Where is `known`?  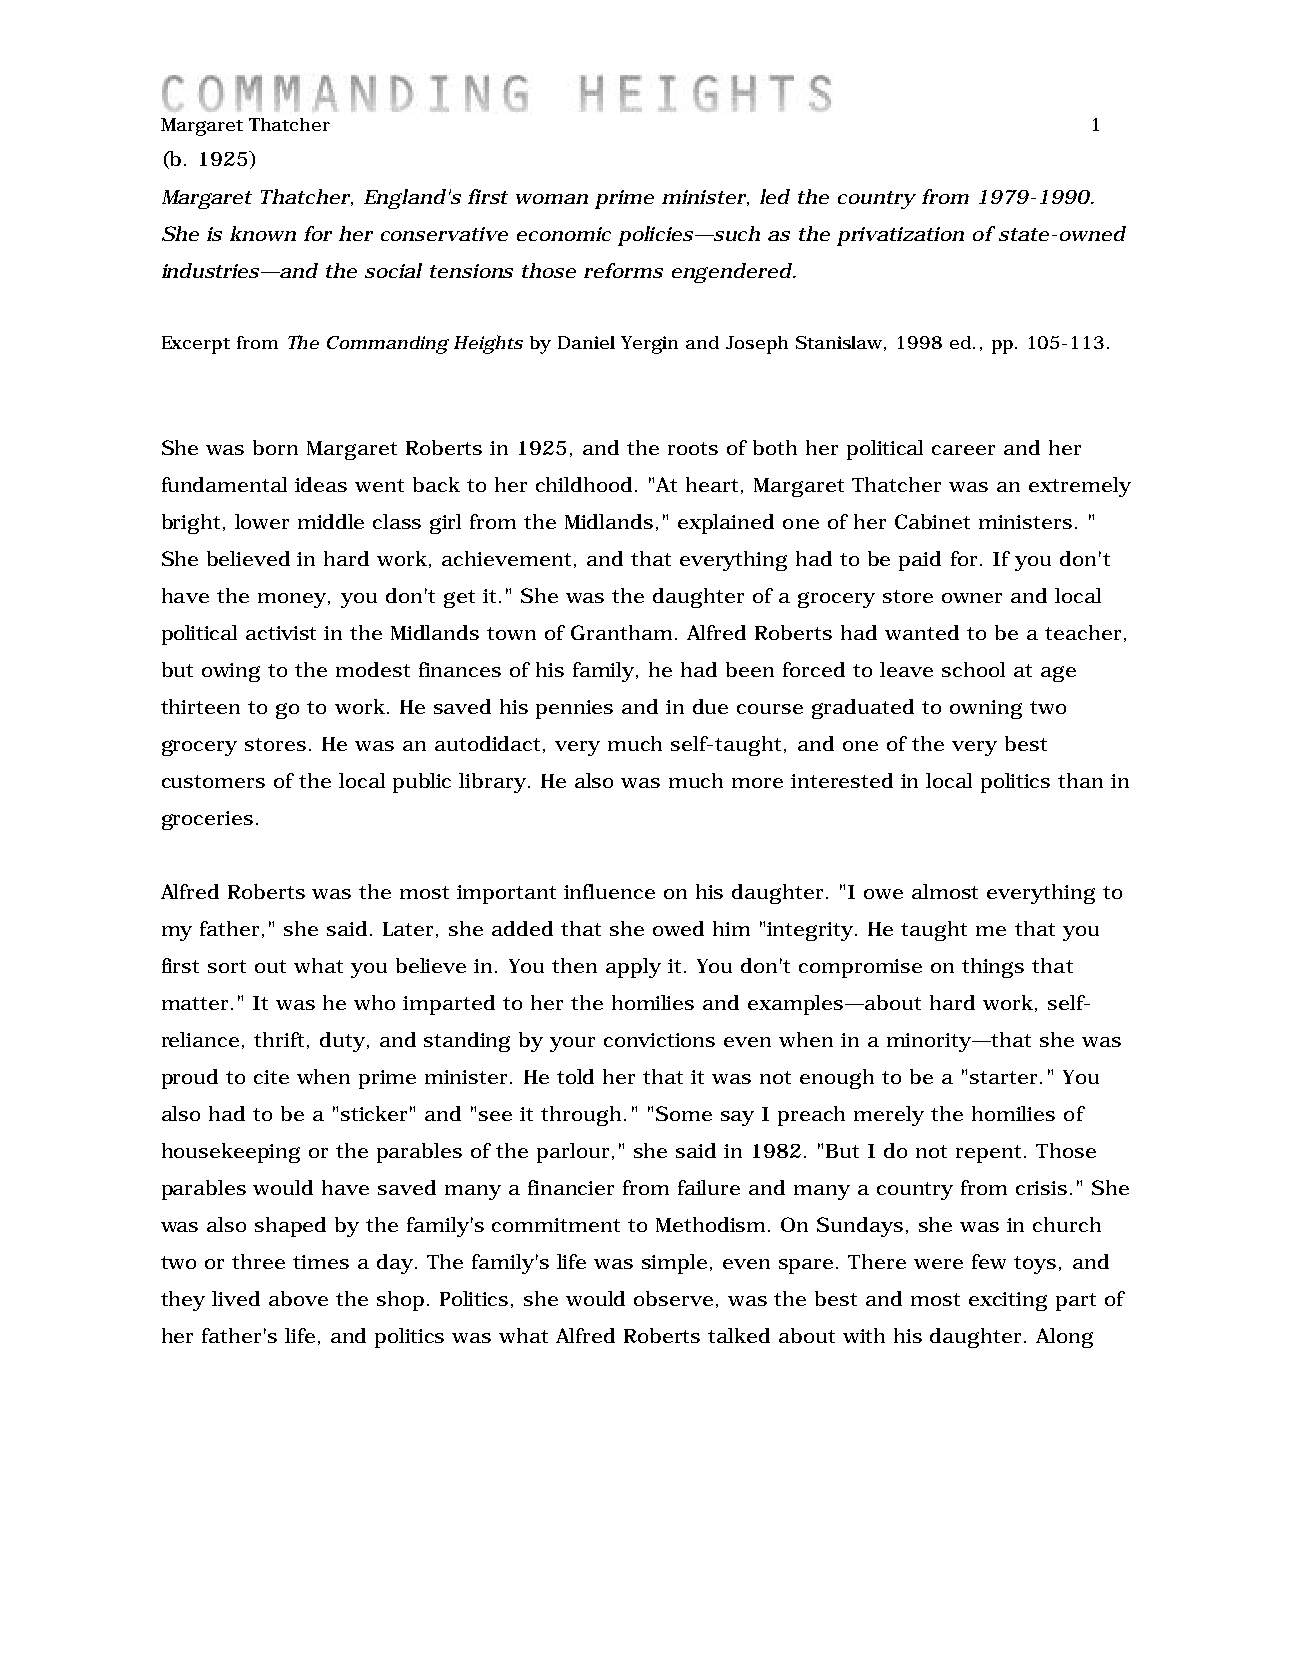
known is located at coordinates (263, 233).
